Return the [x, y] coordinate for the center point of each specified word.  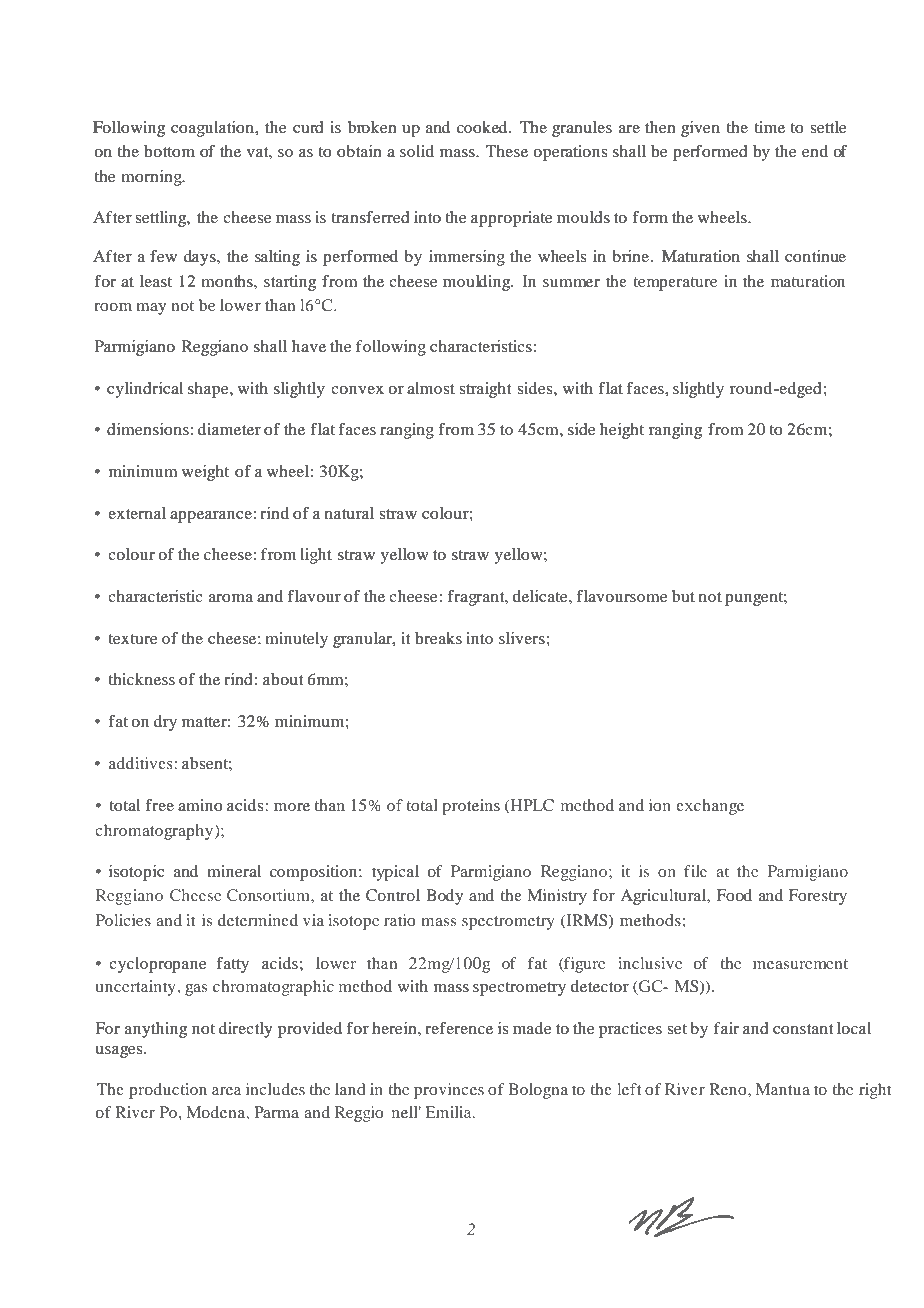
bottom [169, 151]
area [226, 1091]
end [815, 151]
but [683, 596]
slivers [523, 638]
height [622, 431]
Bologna [538, 1091]
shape [209, 390]
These [507, 151]
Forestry [818, 897]
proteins [471, 807]
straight [485, 390]
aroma [231, 598]
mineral [234, 871]
